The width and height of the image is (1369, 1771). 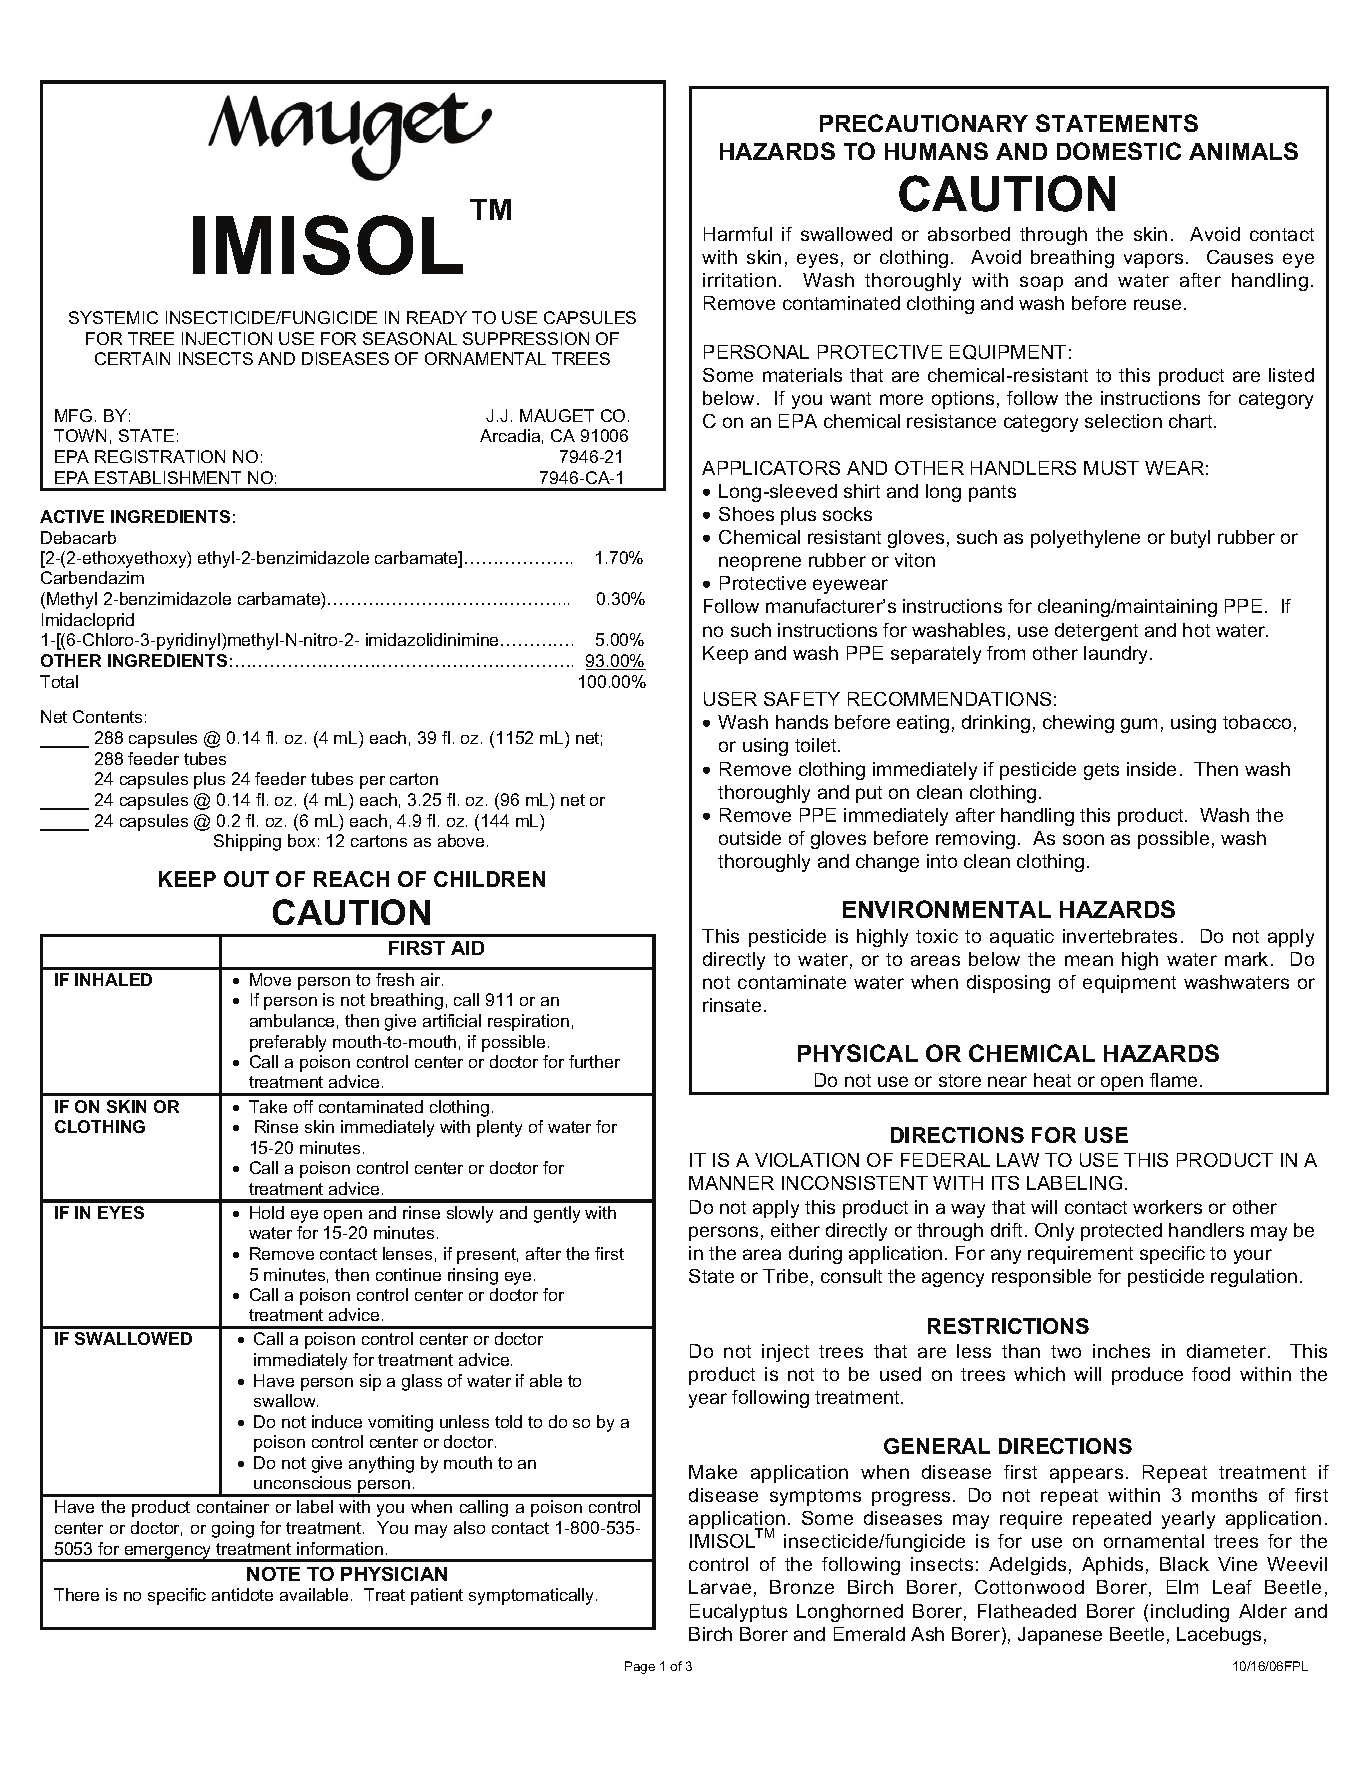 I want to click on inside, so click(x=1151, y=769).
